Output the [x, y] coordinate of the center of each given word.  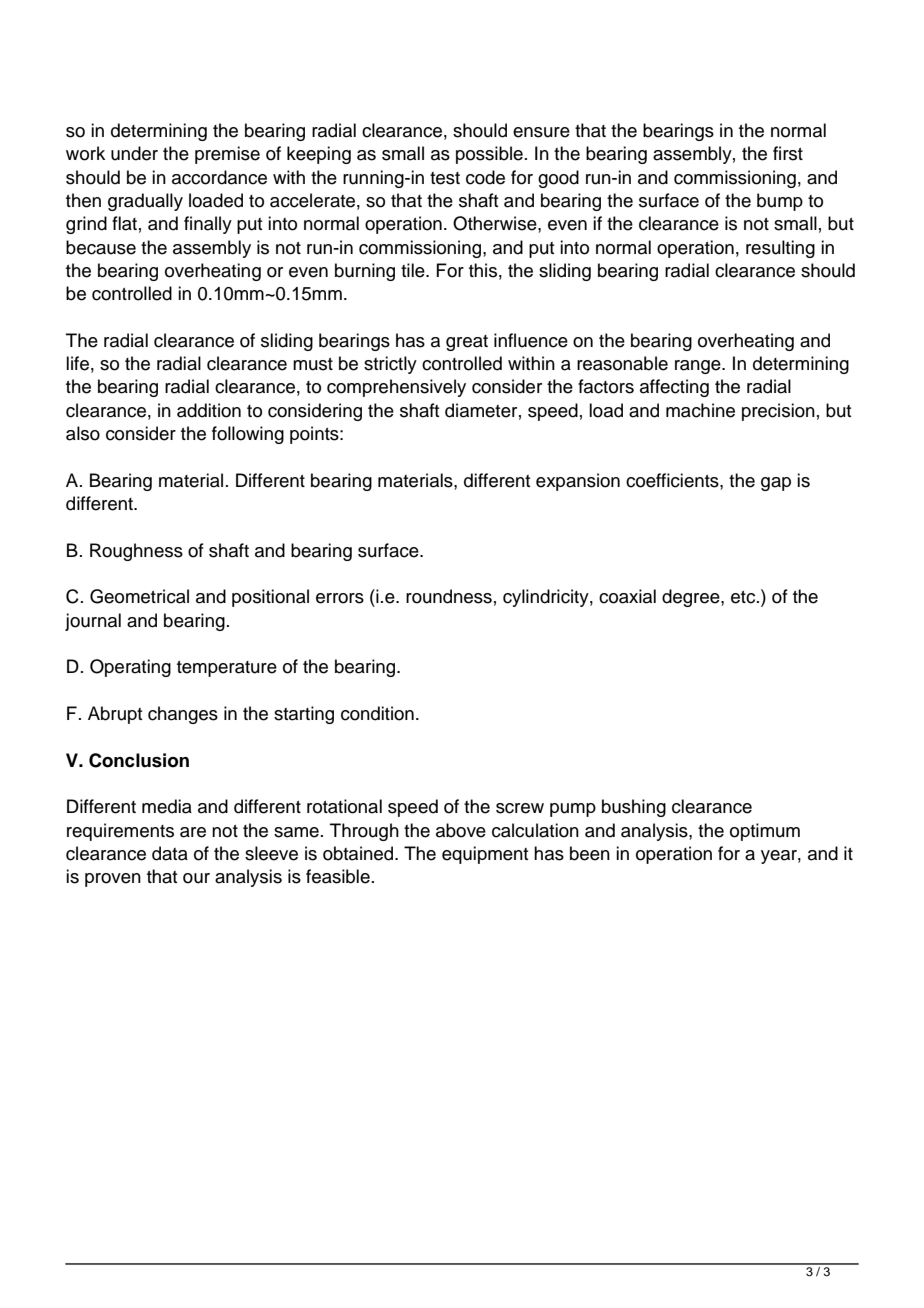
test [445, 178]
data [170, 853]
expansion [578, 482]
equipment [485, 855]
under [134, 153]
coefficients [673, 480]
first [788, 153]
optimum [765, 832]
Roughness [136, 552]
